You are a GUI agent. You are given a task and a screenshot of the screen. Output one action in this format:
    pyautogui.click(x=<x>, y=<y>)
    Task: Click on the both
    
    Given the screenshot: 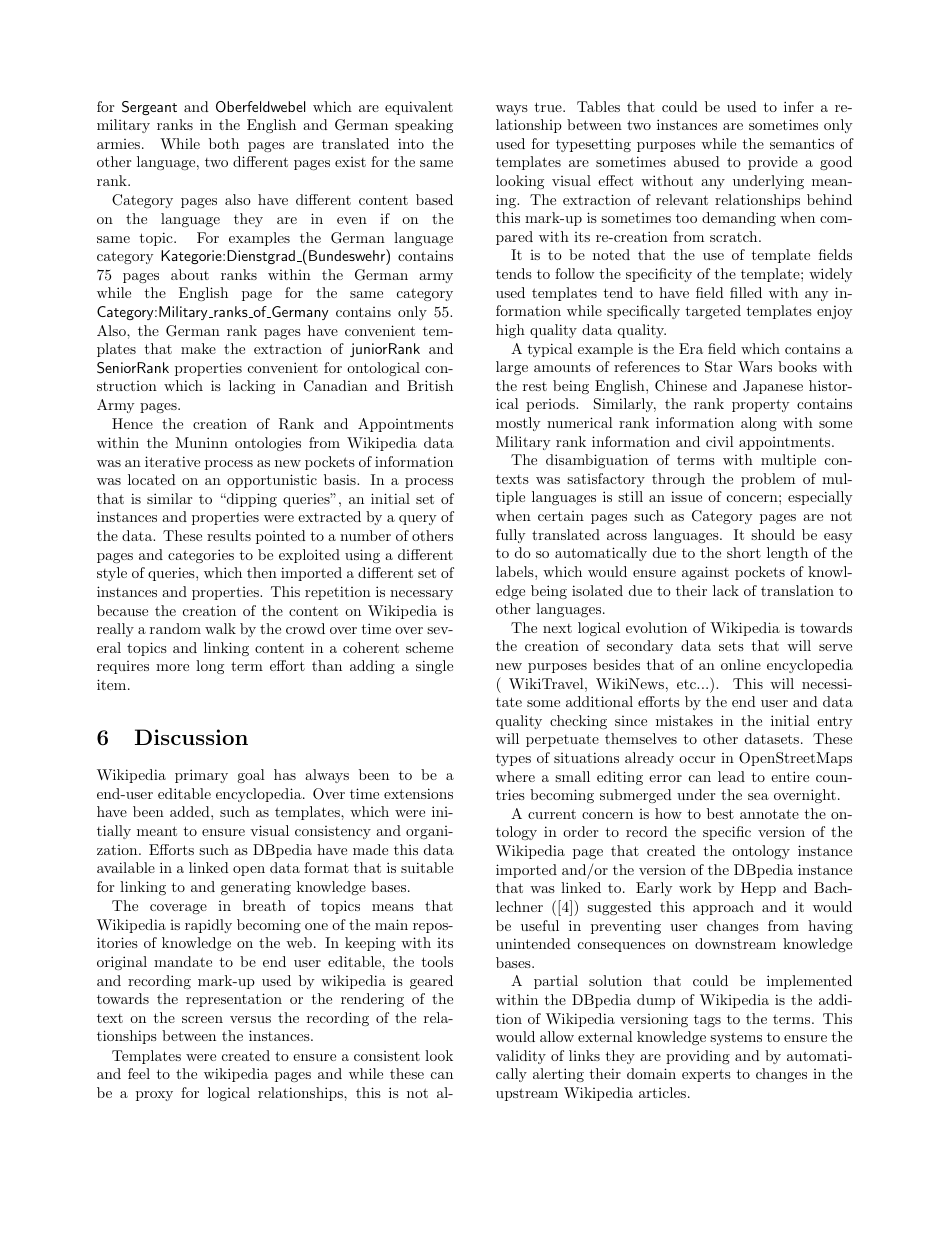 What is the action you would take?
    pyautogui.click(x=224, y=143)
